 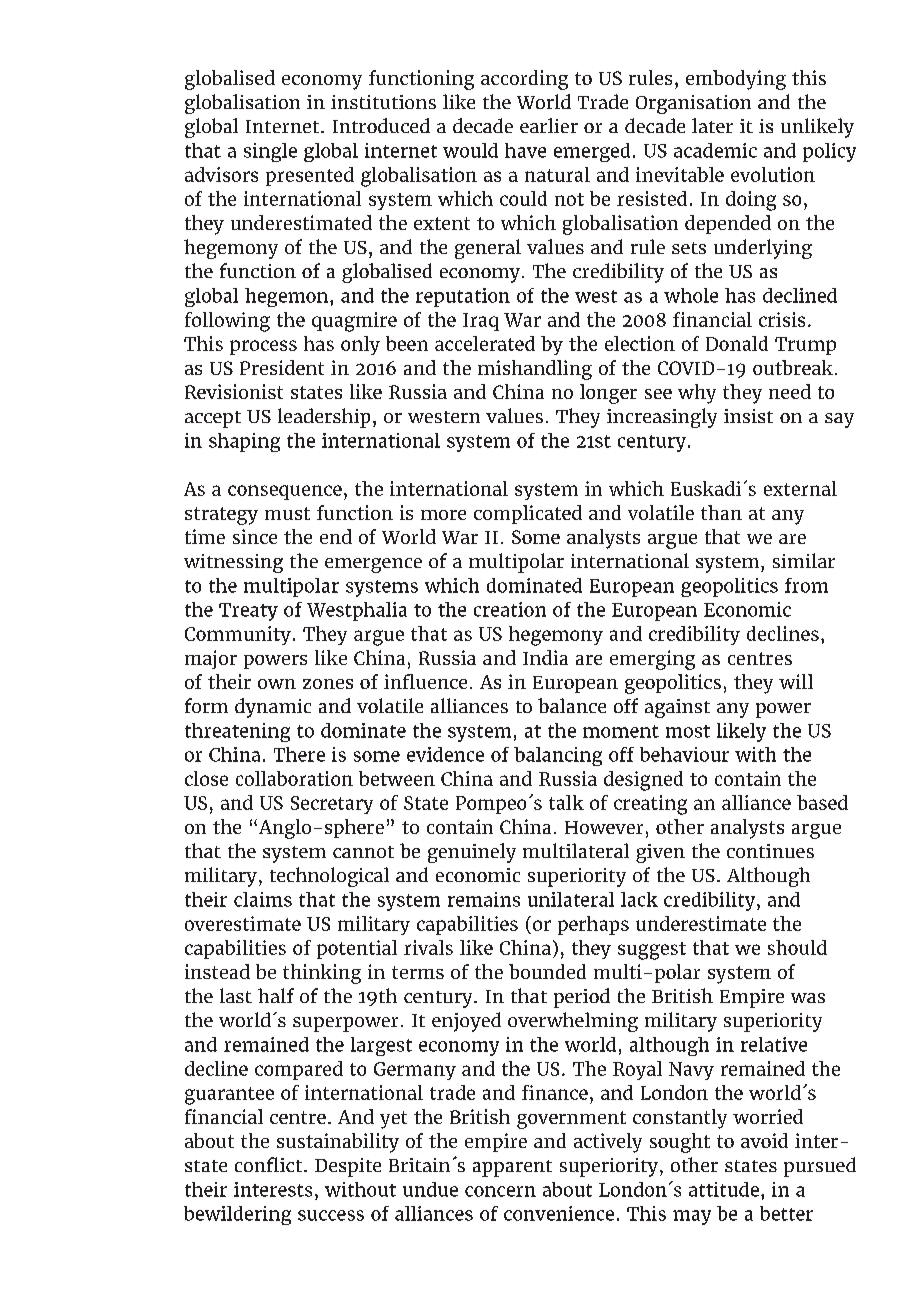 What do you see at coordinates (270, 152) in the screenshot?
I see `single` at bounding box center [270, 152].
